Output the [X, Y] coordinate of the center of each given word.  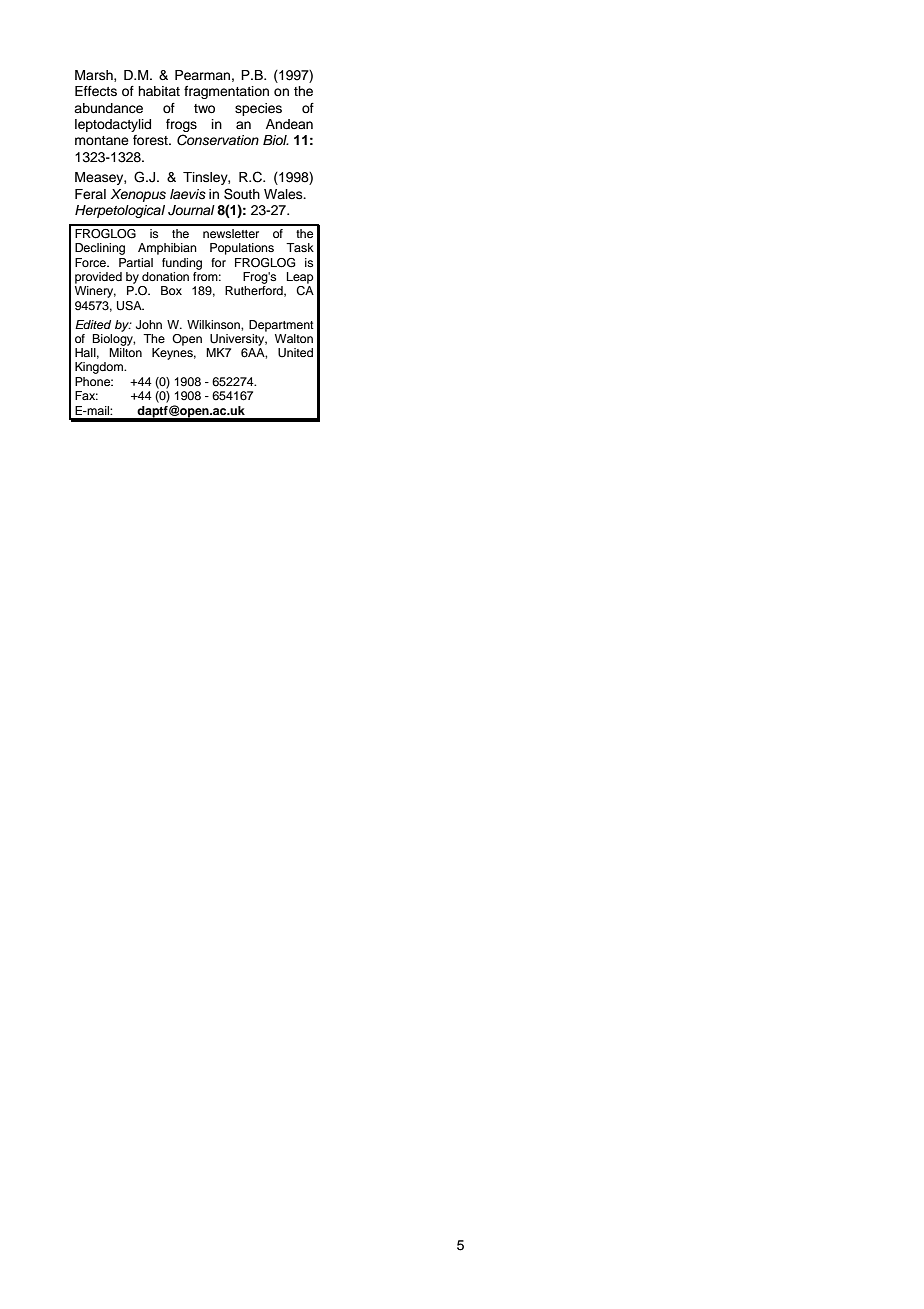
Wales [284, 194]
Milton [125, 352]
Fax [86, 395]
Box [171, 290]
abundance [108, 108]
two [204, 108]
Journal [191, 210]
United [295, 353]
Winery [95, 292]
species [258, 109]
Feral [90, 194]
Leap [300, 278]
